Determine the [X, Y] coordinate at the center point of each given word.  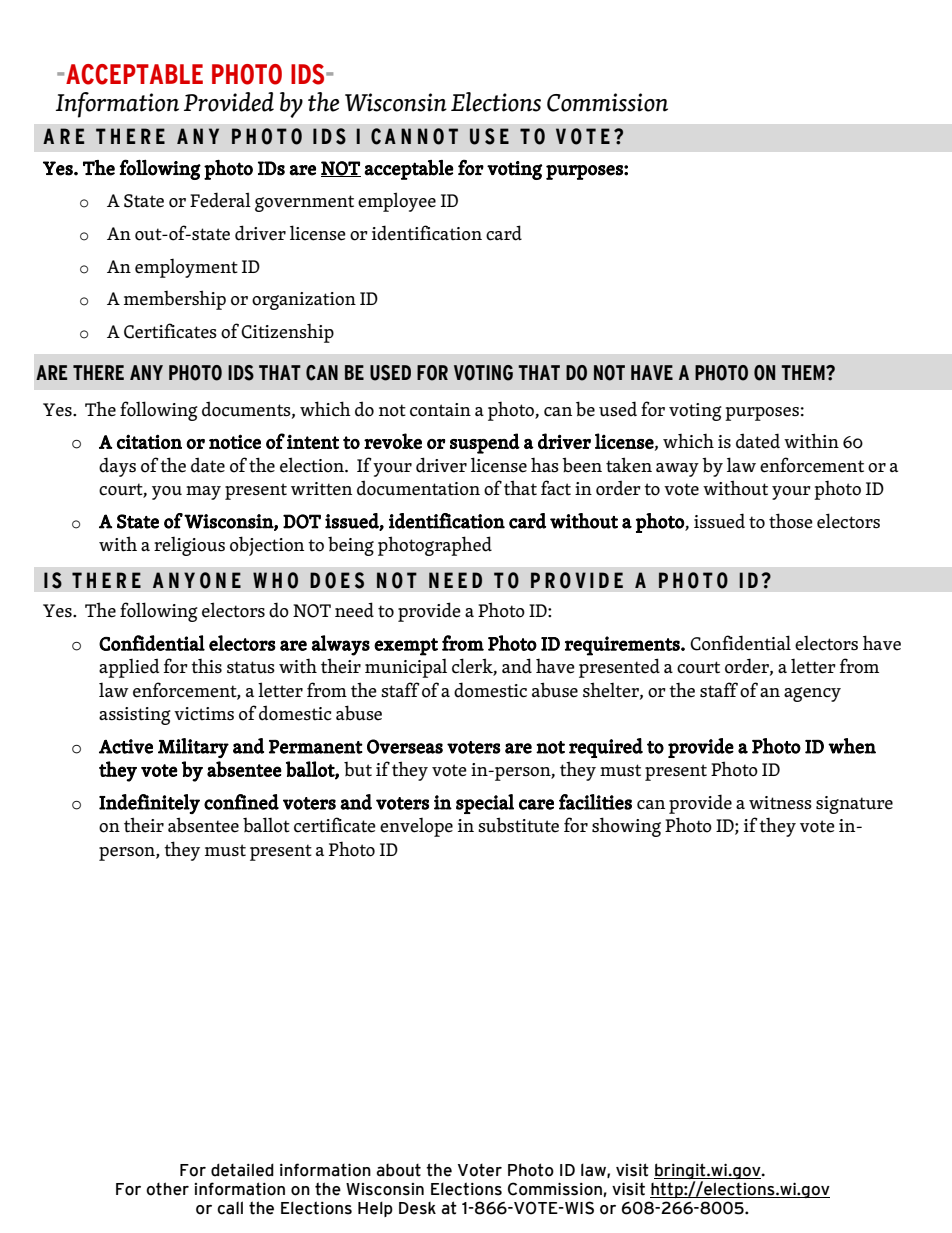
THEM [804, 372]
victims [204, 714]
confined [241, 802]
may [203, 493]
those [791, 521]
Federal [220, 200]
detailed [242, 1170]
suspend [485, 443]
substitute [518, 825]
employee [397, 202]
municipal [406, 668]
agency [812, 694]
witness [780, 803]
